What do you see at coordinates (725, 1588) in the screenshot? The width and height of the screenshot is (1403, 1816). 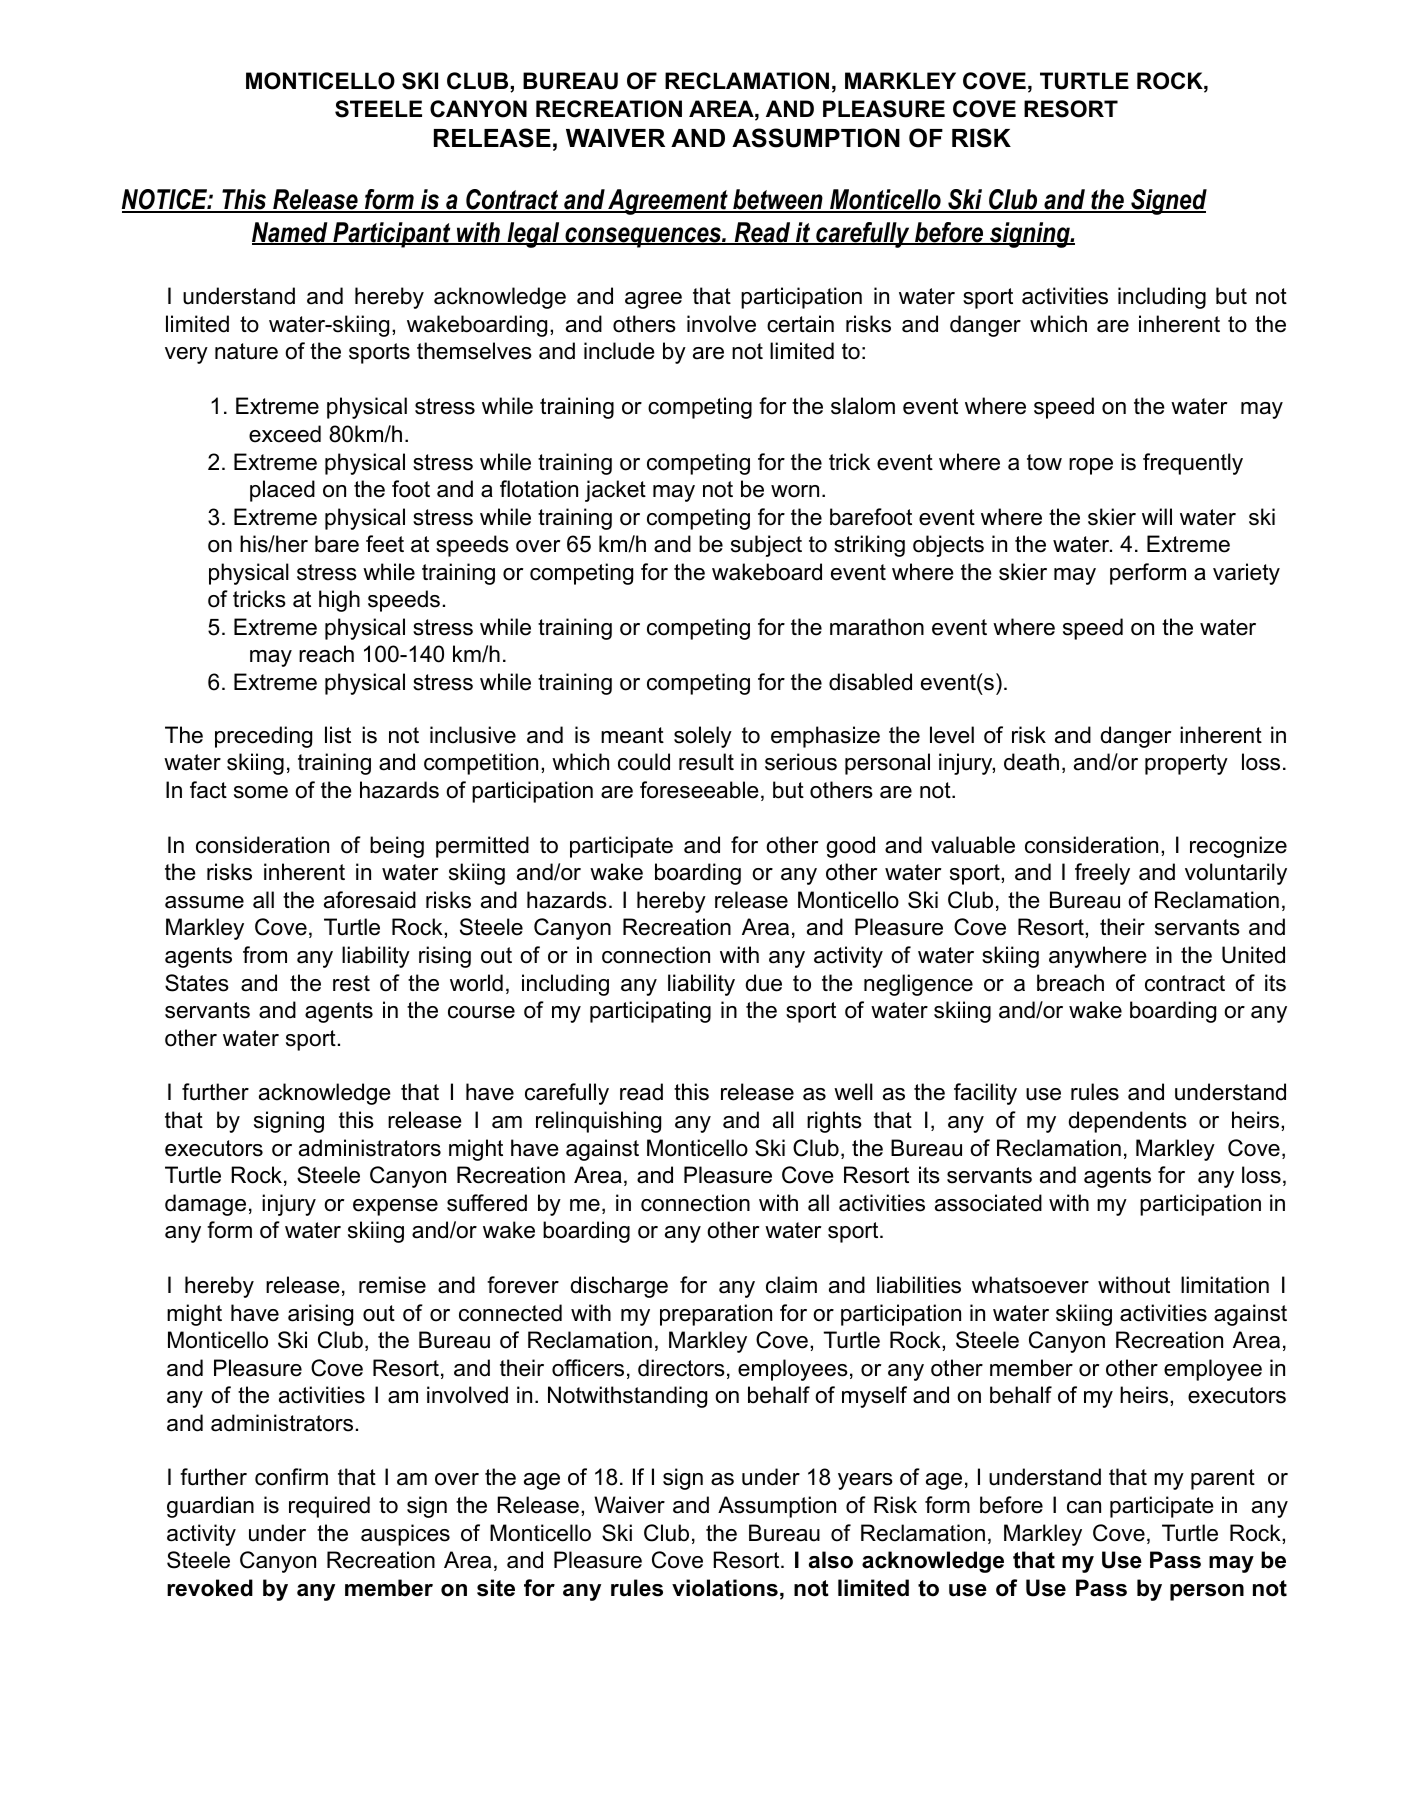 I see `violations` at bounding box center [725, 1588].
